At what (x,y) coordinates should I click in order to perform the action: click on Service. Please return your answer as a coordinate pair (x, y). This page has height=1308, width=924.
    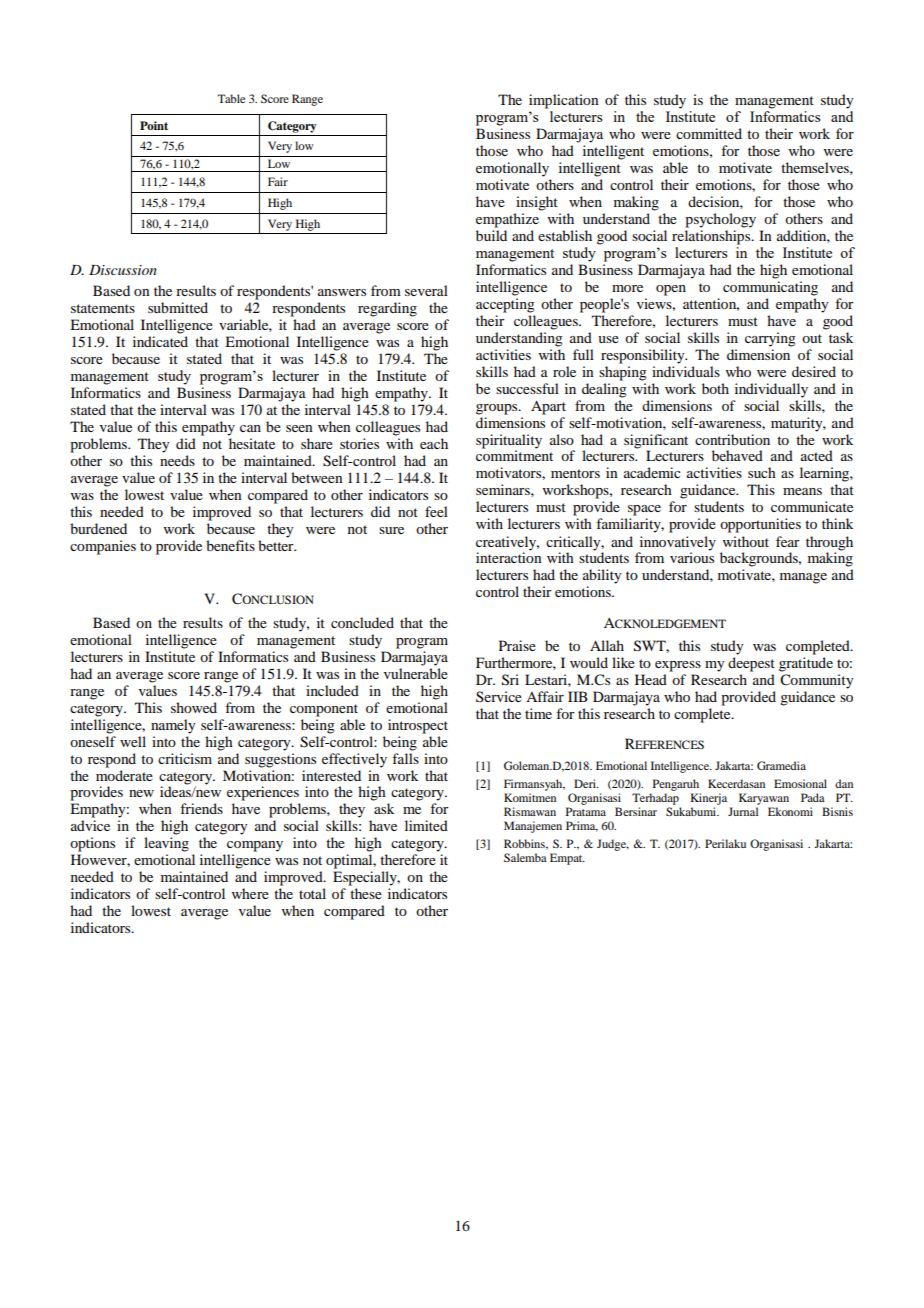
    Looking at the image, I should click on (499, 696).
